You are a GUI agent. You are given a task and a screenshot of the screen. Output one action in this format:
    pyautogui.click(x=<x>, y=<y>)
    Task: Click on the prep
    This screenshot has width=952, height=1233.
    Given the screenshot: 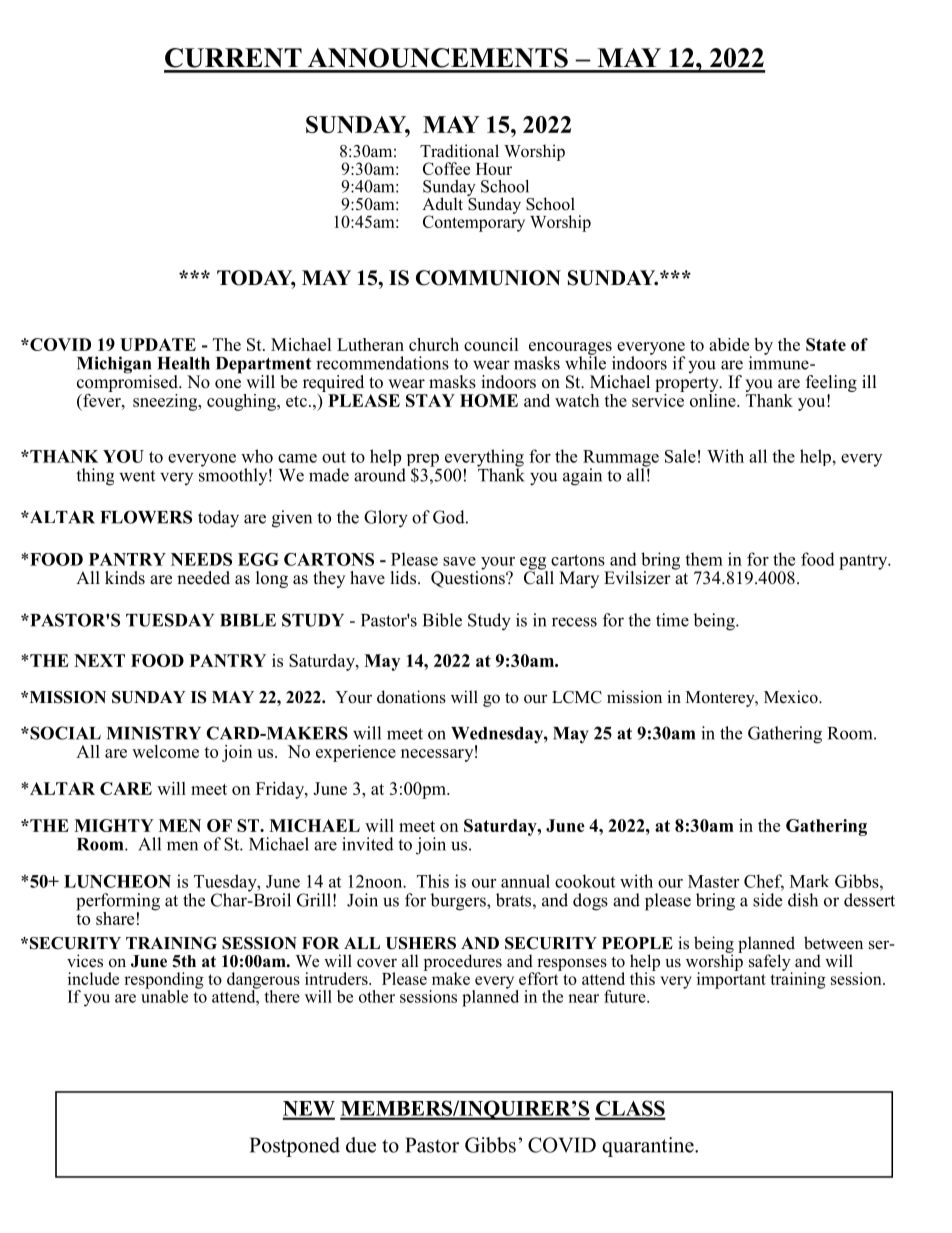 What is the action you would take?
    pyautogui.click(x=421, y=461)
